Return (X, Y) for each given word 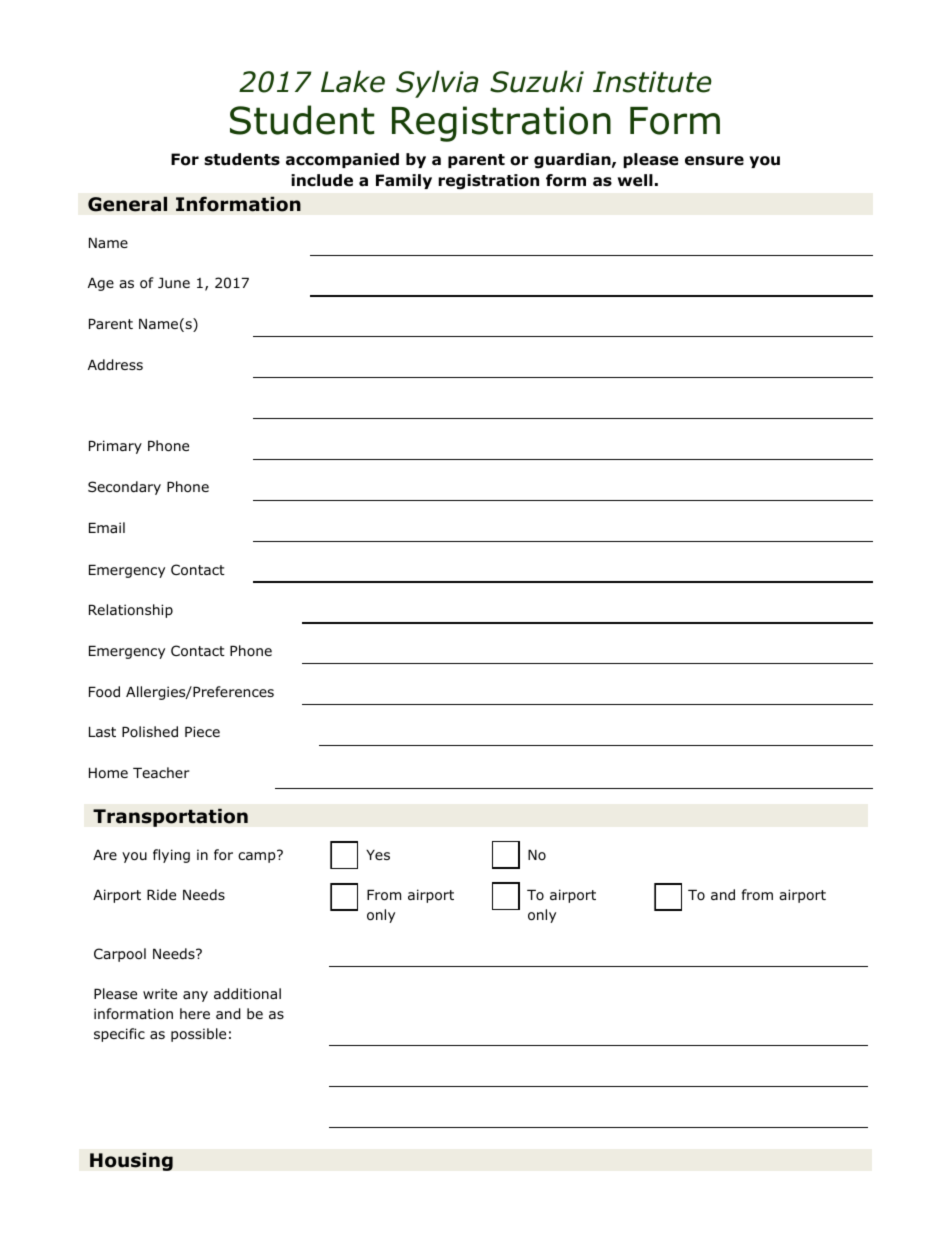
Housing (131, 1161)
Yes (378, 855)
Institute (652, 82)
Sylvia (437, 84)
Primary (115, 447)
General (127, 204)
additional (247, 994)
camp (258, 856)
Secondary (124, 488)
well (635, 180)
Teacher (161, 772)
